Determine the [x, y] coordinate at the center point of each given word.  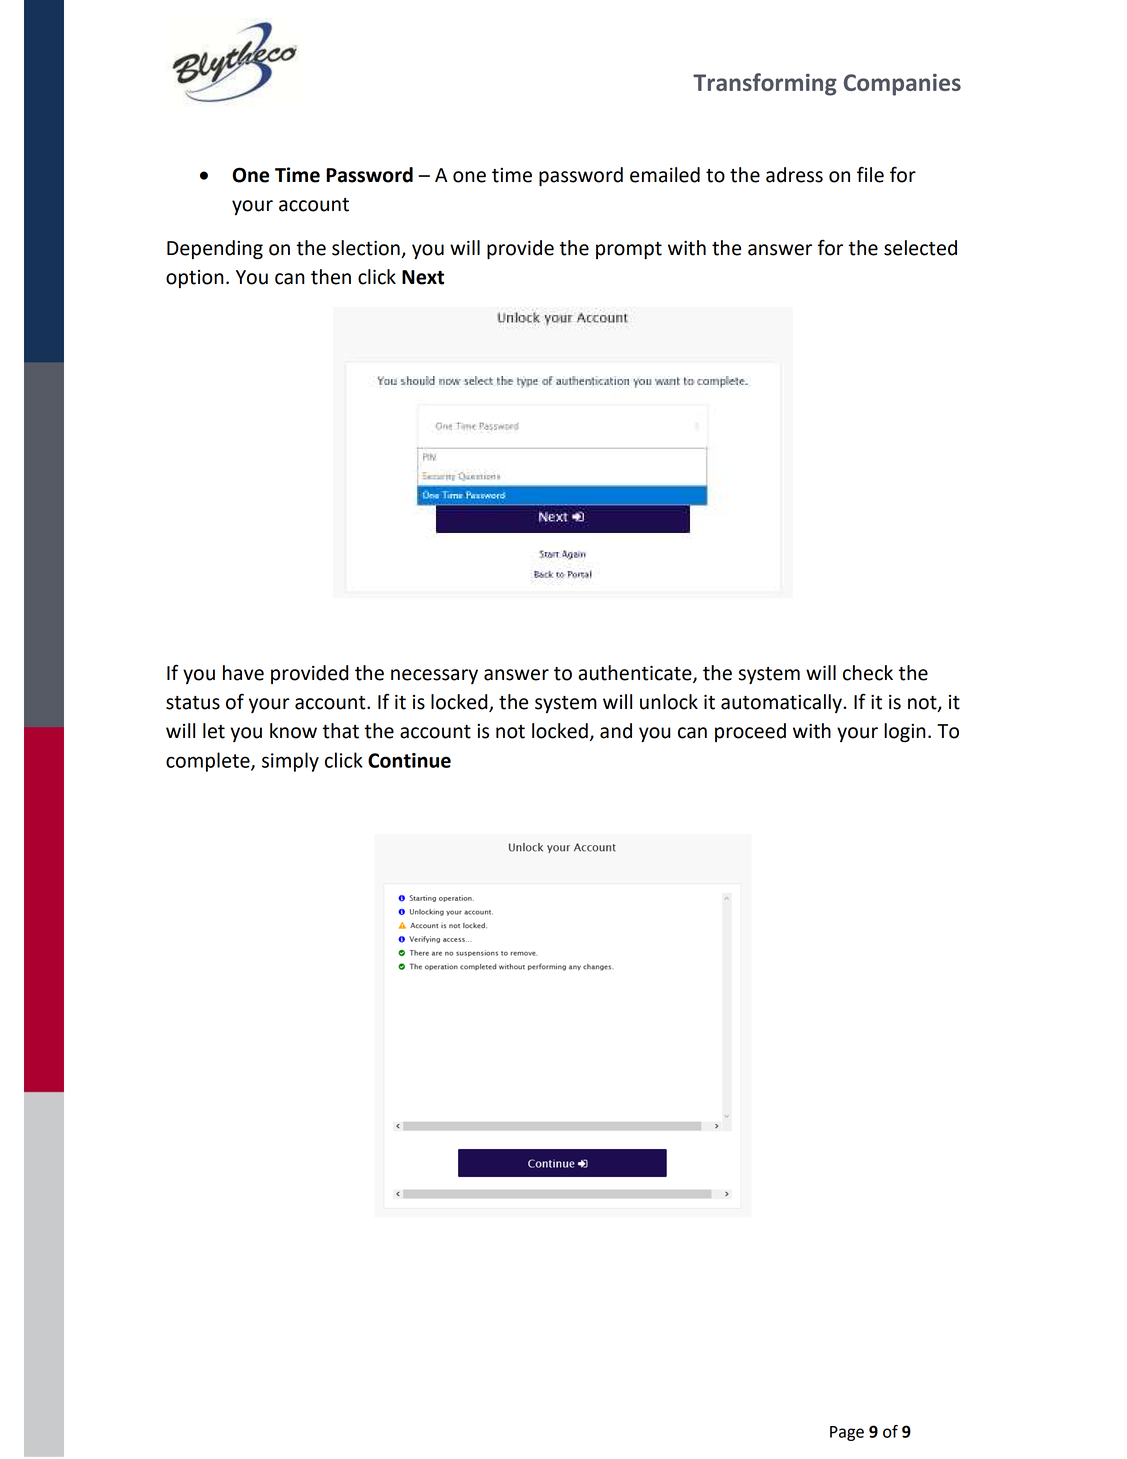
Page [847, 1433]
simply [290, 762]
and [616, 731]
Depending [215, 250]
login [905, 733]
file [870, 174]
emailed [665, 175]
